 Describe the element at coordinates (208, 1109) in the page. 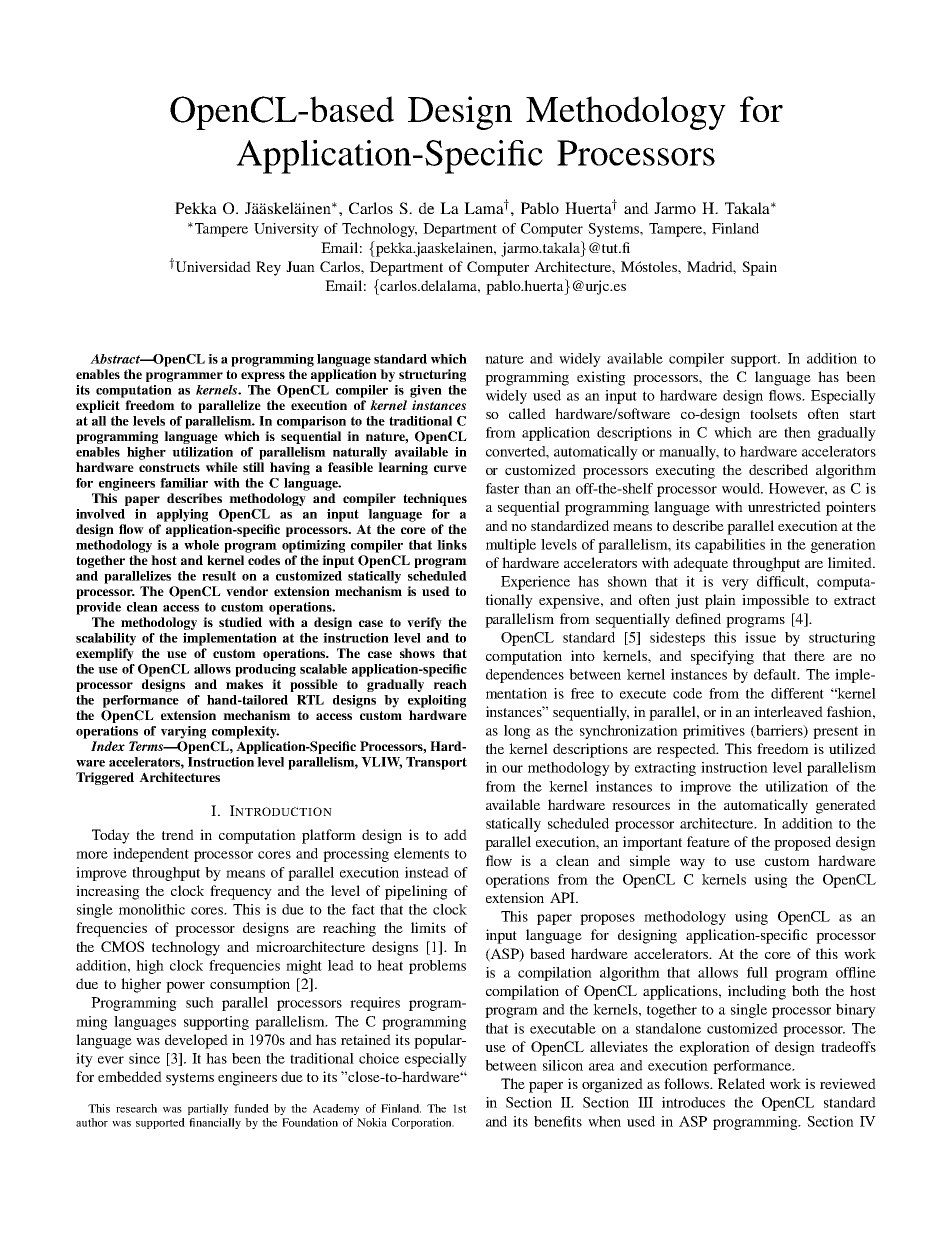

I see `partially` at that location.
